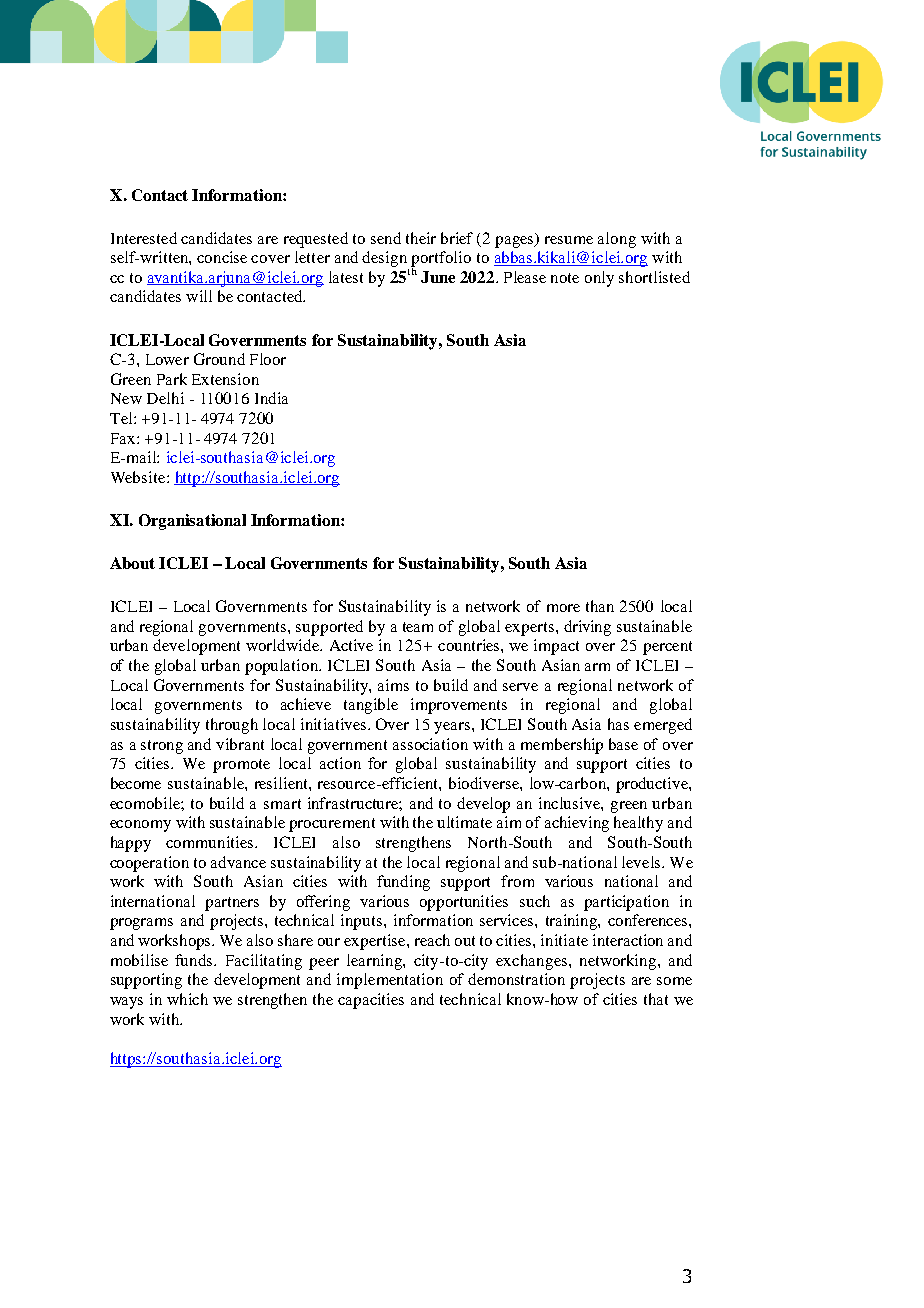 Image resolution: width=924 pixels, height=1308 pixels. What do you see at coordinates (418, 627) in the screenshot?
I see `team` at bounding box center [418, 627].
